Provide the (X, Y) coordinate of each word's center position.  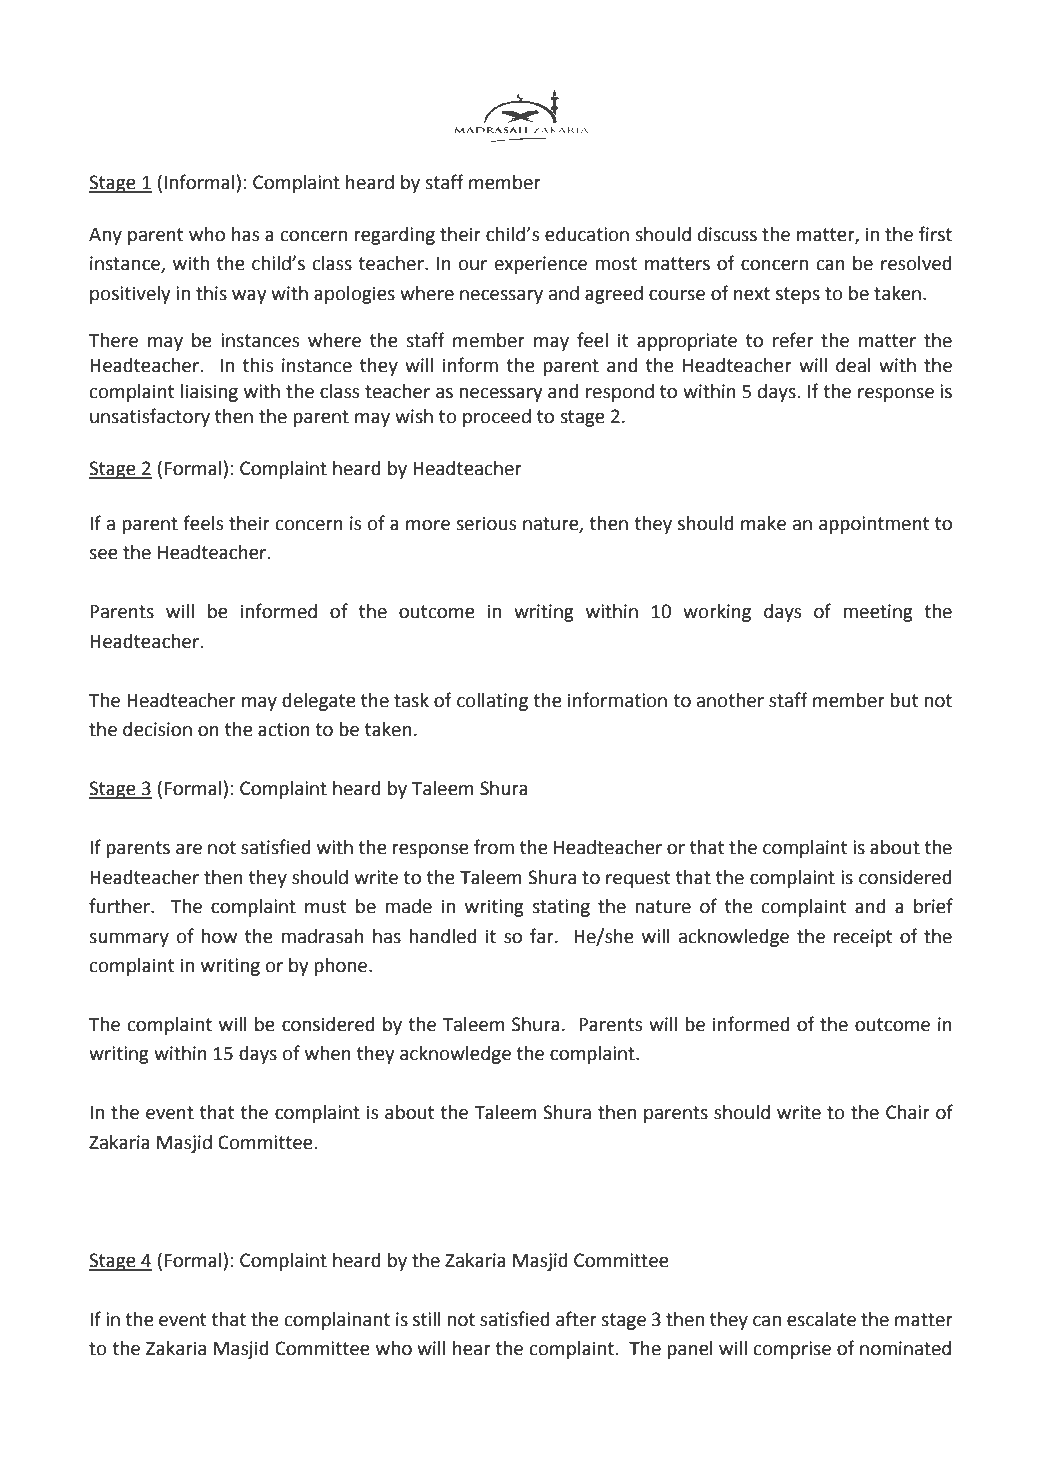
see (103, 554)
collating (492, 702)
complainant (337, 1321)
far (543, 936)
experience (541, 265)
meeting (878, 613)
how (219, 936)
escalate (821, 1319)
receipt (863, 938)
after (576, 1319)
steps (798, 295)
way (249, 297)
